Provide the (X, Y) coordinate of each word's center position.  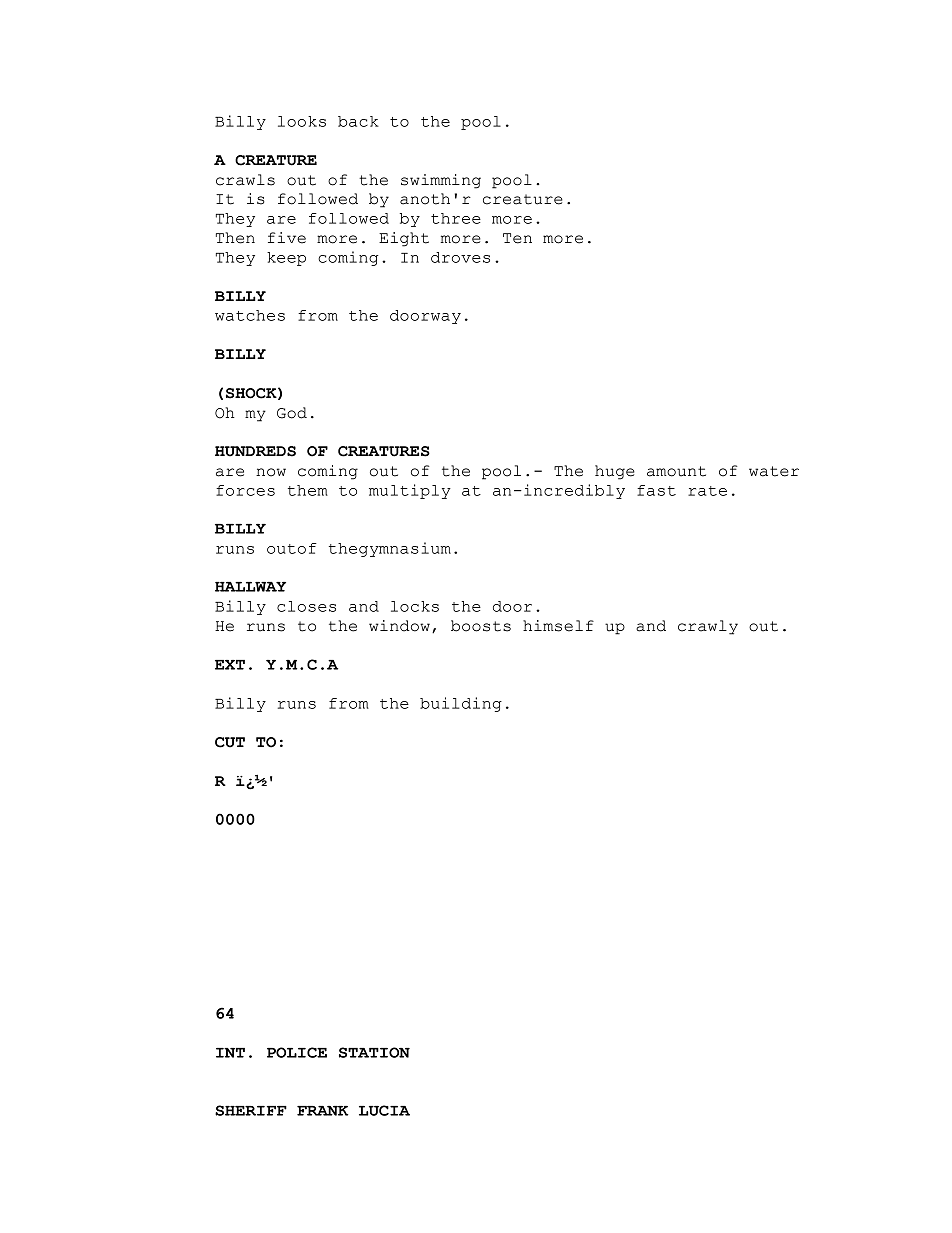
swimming (441, 181)
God (292, 413)
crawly (708, 627)
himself (558, 626)
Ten (517, 238)
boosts (481, 626)
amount (676, 471)
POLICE (297, 1052)
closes (306, 606)
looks (302, 121)
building (461, 704)
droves (460, 257)
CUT (230, 742)
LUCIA (384, 1110)
